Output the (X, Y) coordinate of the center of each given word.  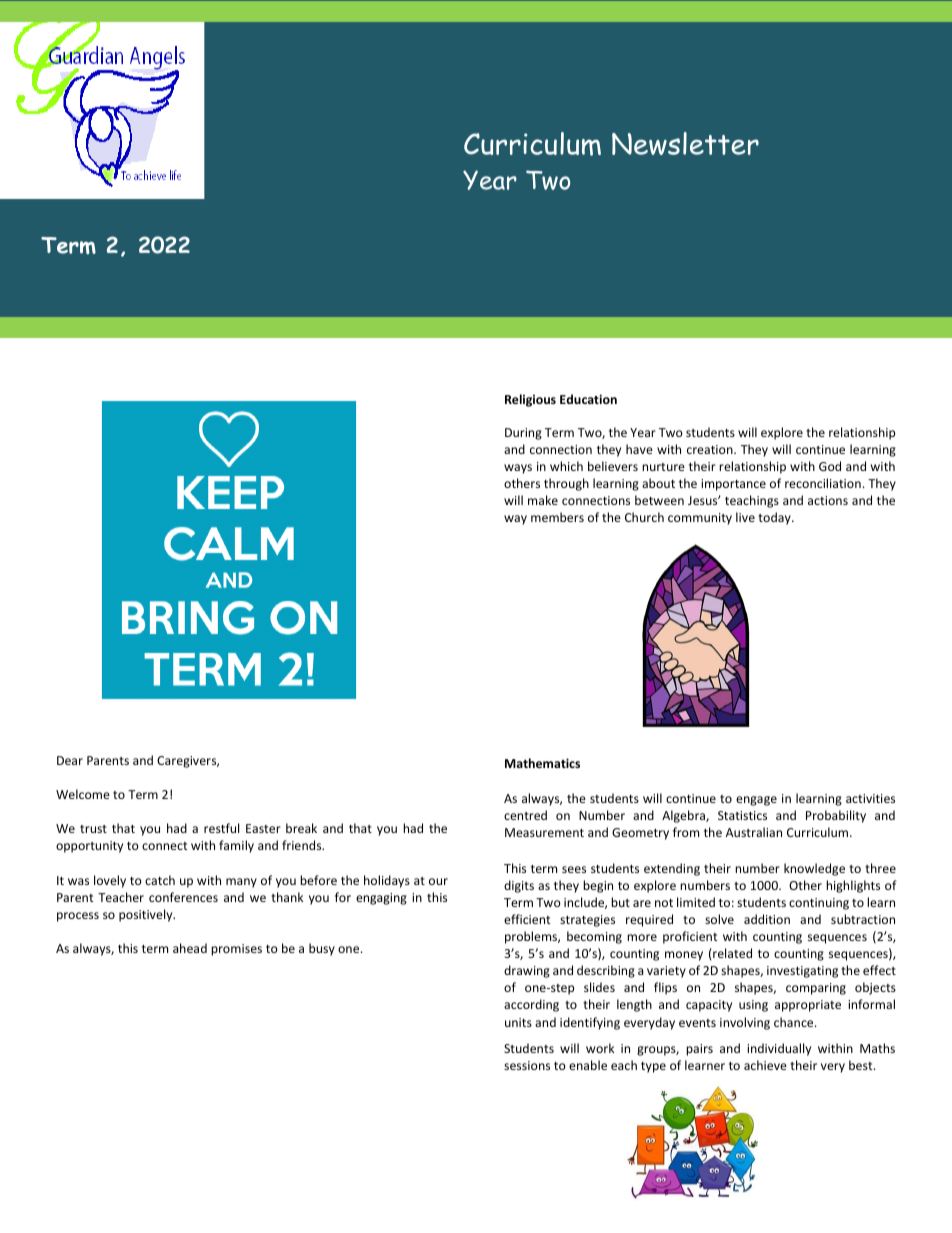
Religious (530, 400)
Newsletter (685, 143)
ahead (190, 948)
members (557, 517)
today (775, 518)
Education (588, 399)
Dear (70, 760)
